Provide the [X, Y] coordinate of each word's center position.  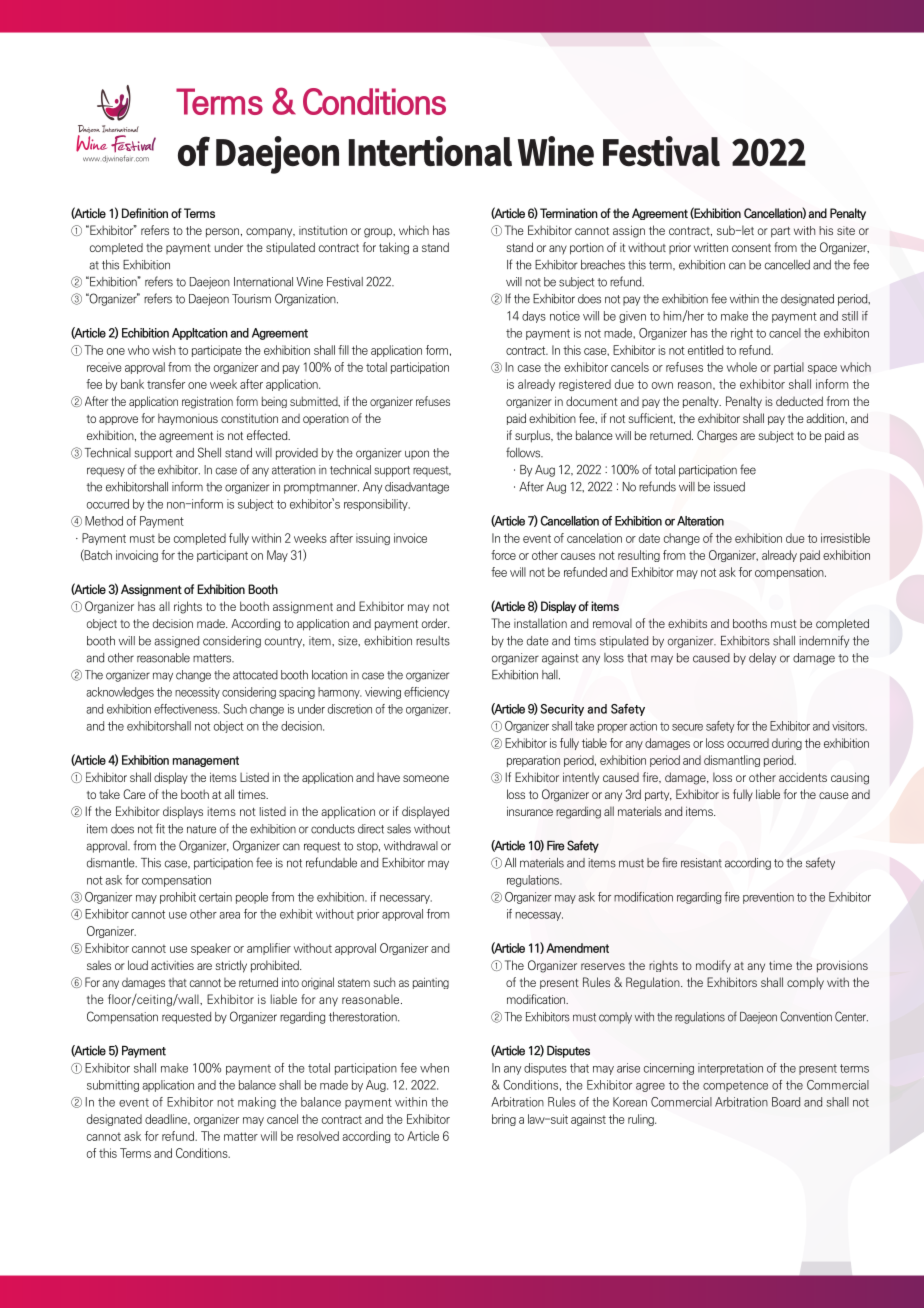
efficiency [427, 693]
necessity [197, 693]
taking [394, 248]
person [224, 233]
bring [504, 1120]
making [257, 1103]
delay [762, 659]
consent [751, 248]
